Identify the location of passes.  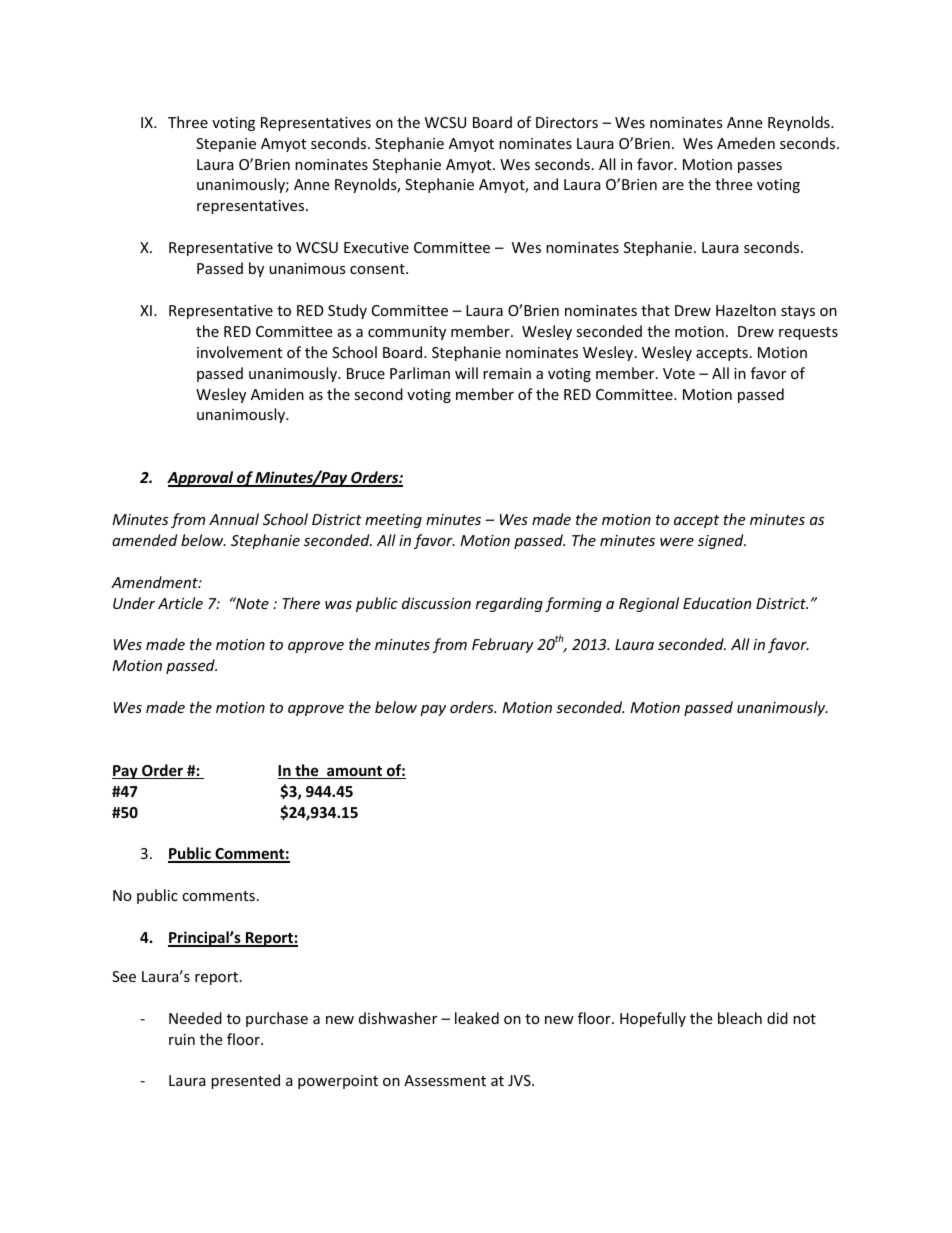
(760, 167).
